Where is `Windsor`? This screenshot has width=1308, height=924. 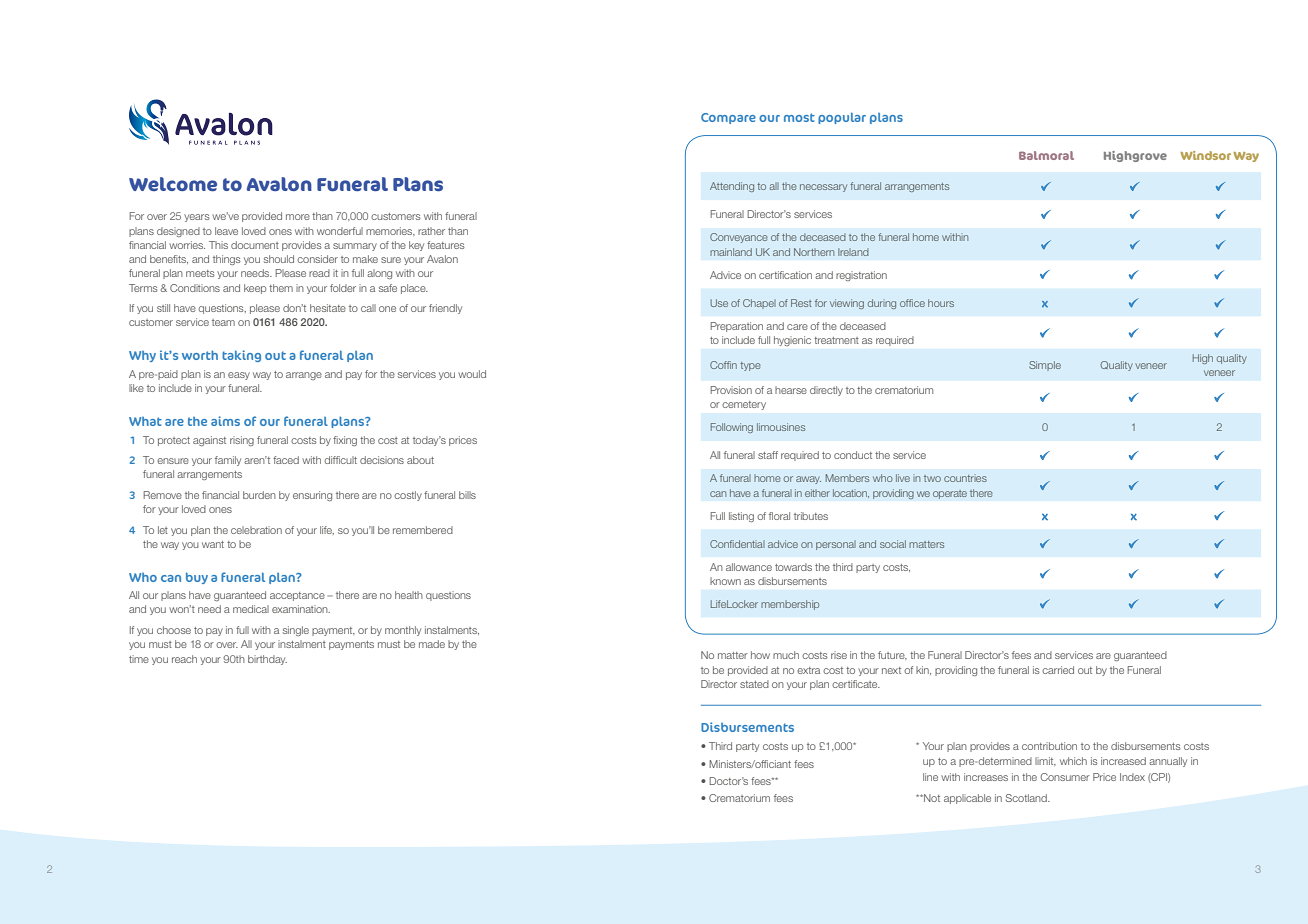
Windsor is located at coordinates (1205, 155).
